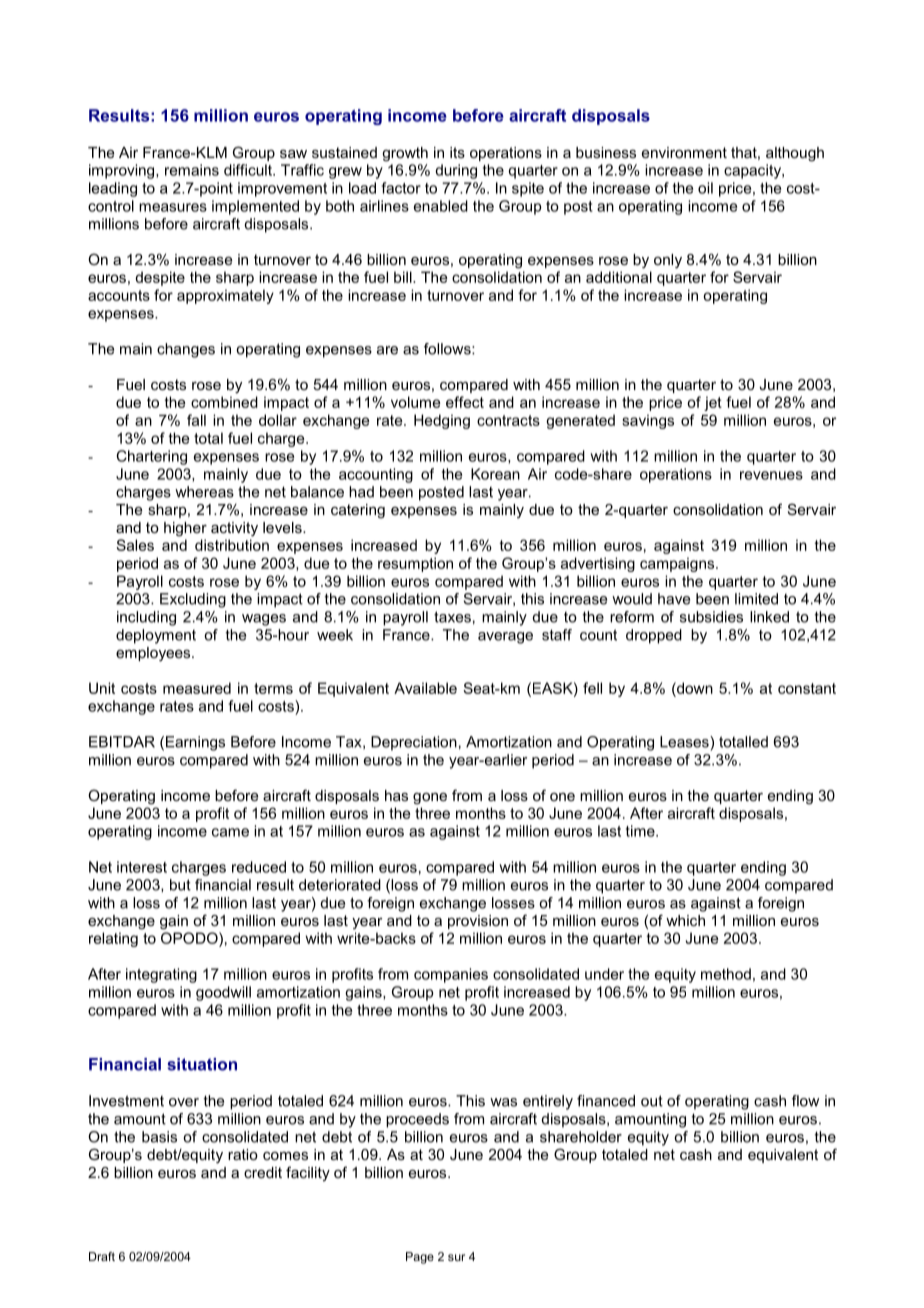 The image size is (924, 1308). I want to click on companies, so click(451, 975).
